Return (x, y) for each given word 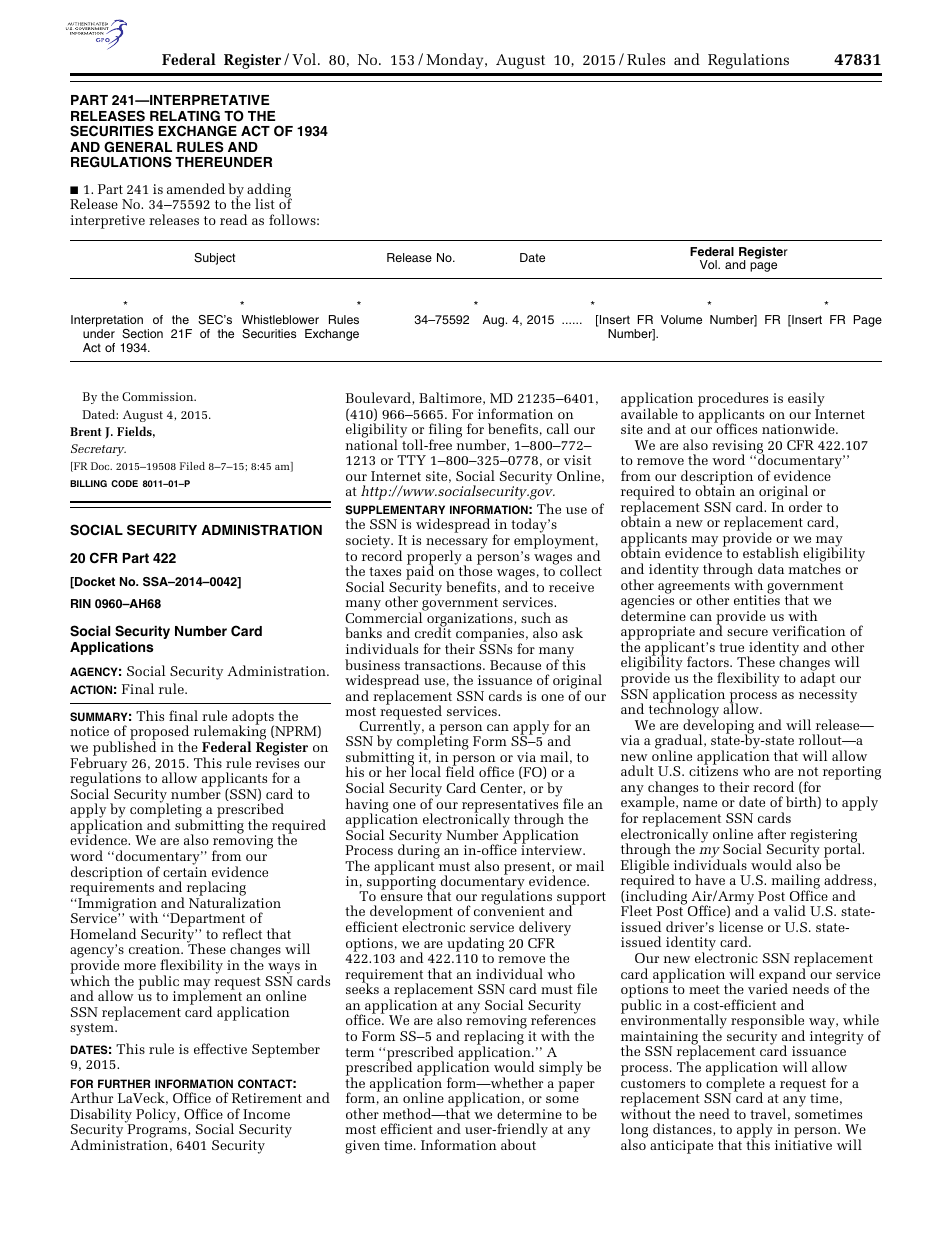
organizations (471, 621)
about (518, 1144)
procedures (733, 400)
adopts (254, 718)
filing (445, 432)
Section (142, 334)
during (419, 852)
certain (185, 872)
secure (747, 632)
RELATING (185, 116)
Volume (681, 319)
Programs (158, 1132)
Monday (456, 61)
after (772, 833)
